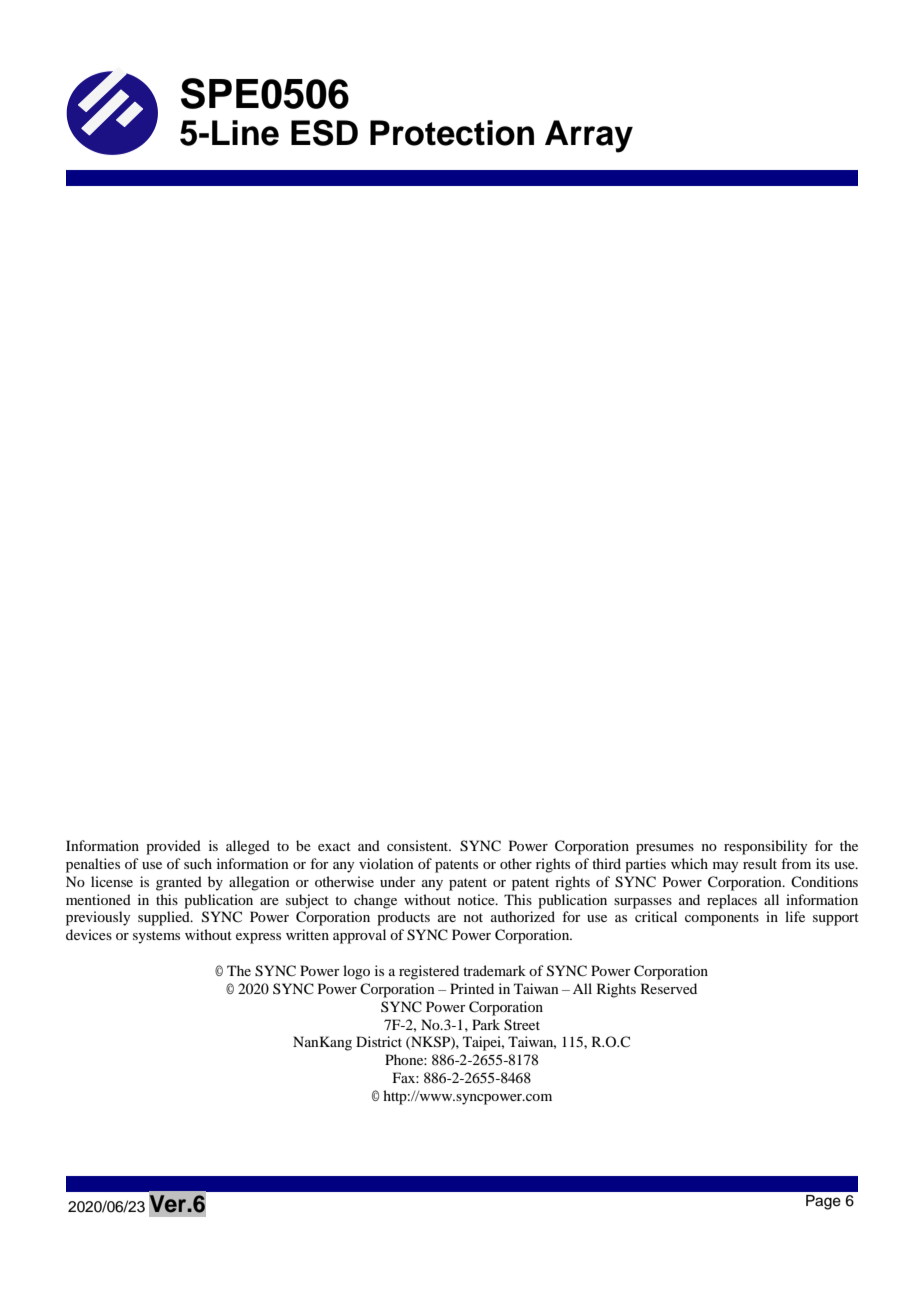 This screenshot has width=924, height=1307. Describe the element at coordinates (324, 133) in the screenshot. I see `ESD` at that location.
